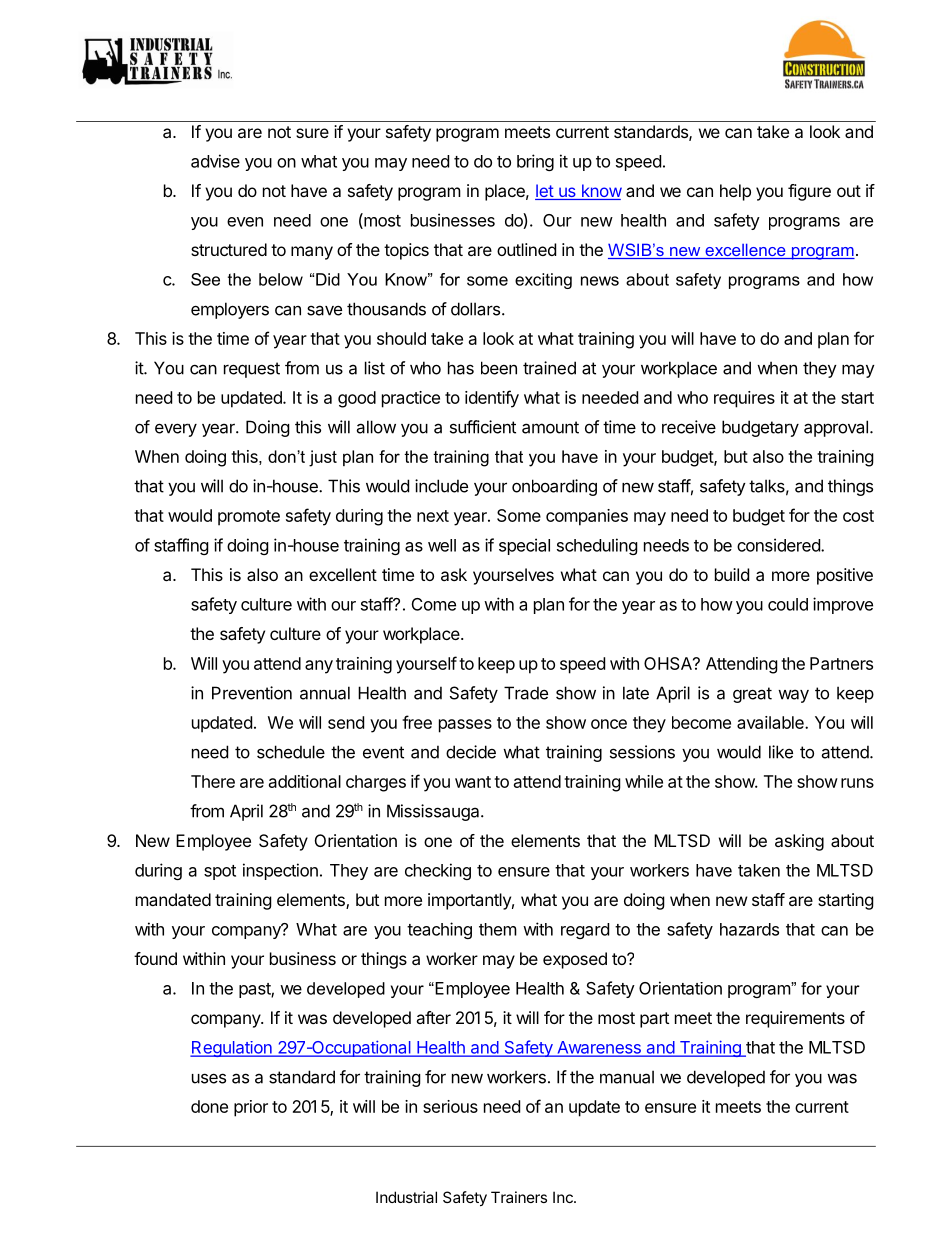  Describe the element at coordinates (526, 693) in the screenshot. I see `Trade` at that location.
